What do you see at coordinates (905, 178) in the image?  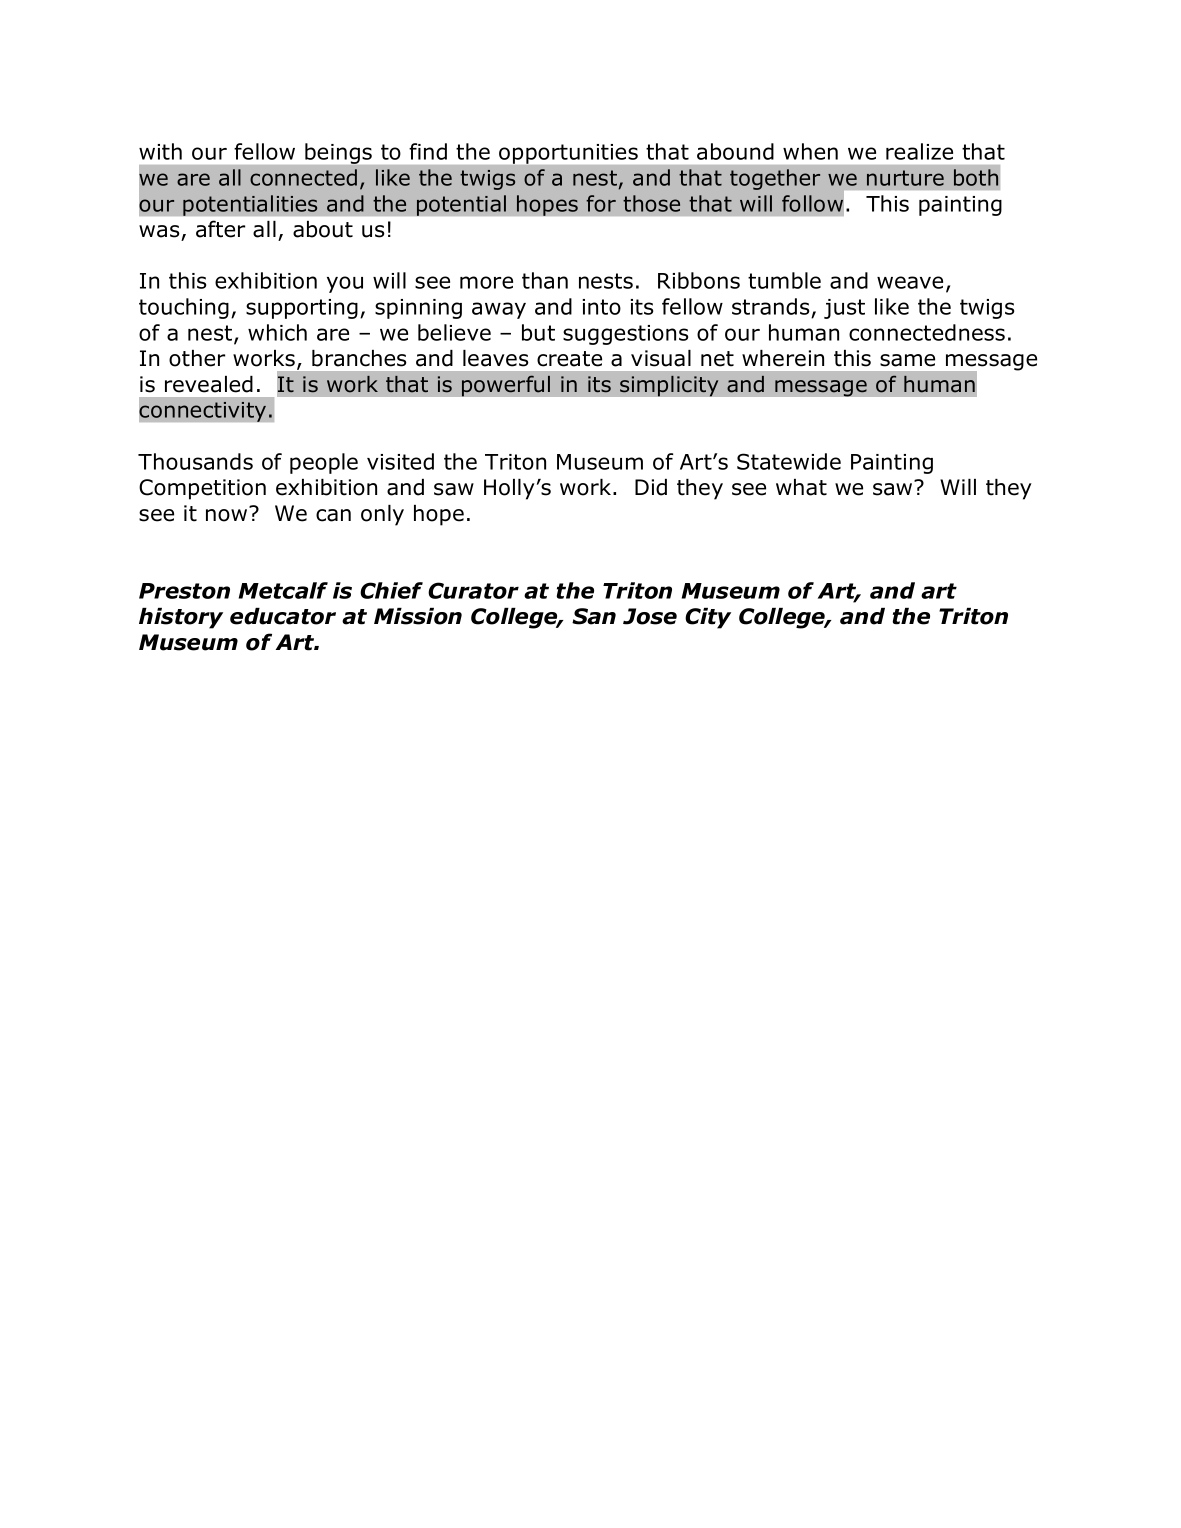 I see `nurture` at bounding box center [905, 178].
